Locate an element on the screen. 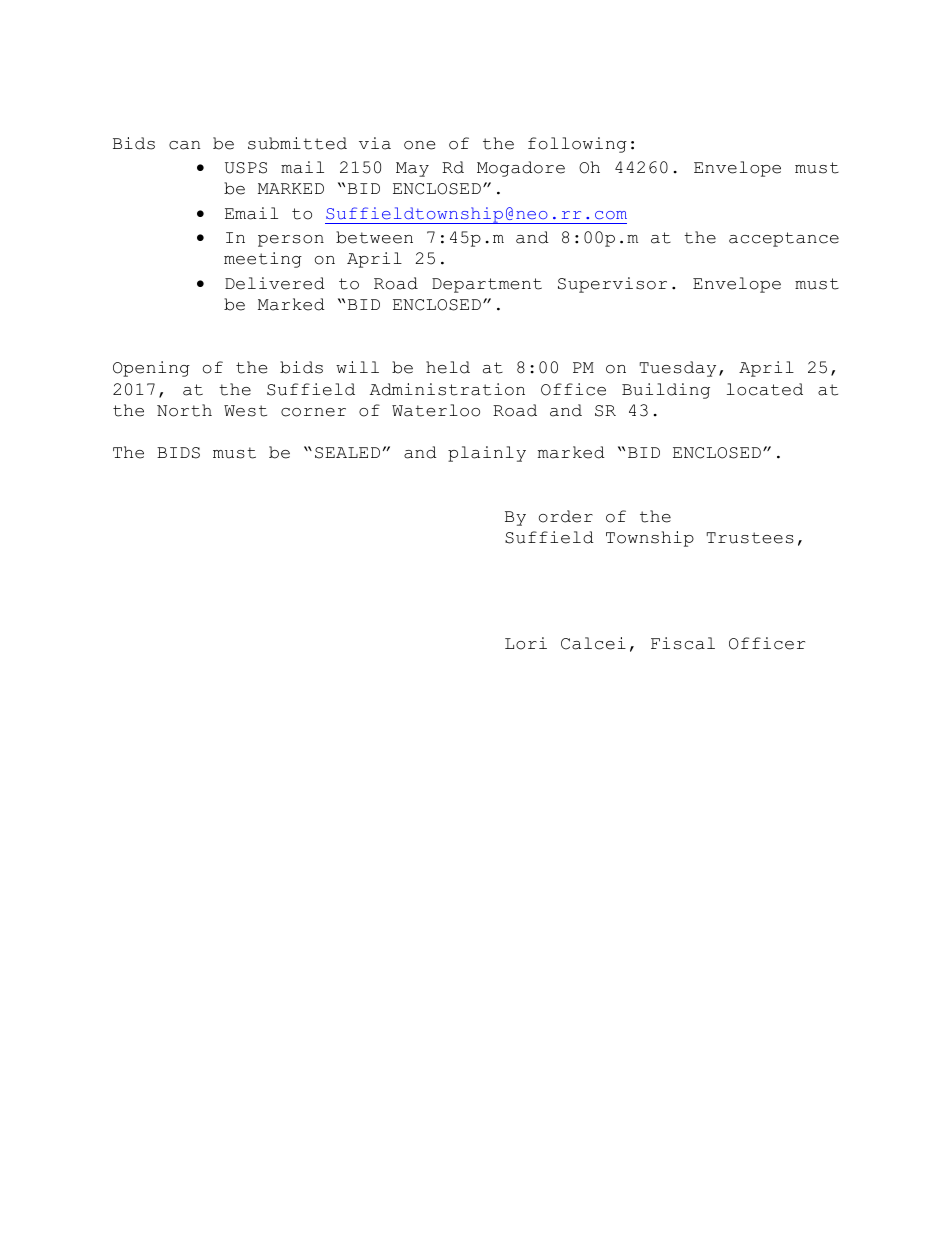  one is located at coordinates (419, 145).
